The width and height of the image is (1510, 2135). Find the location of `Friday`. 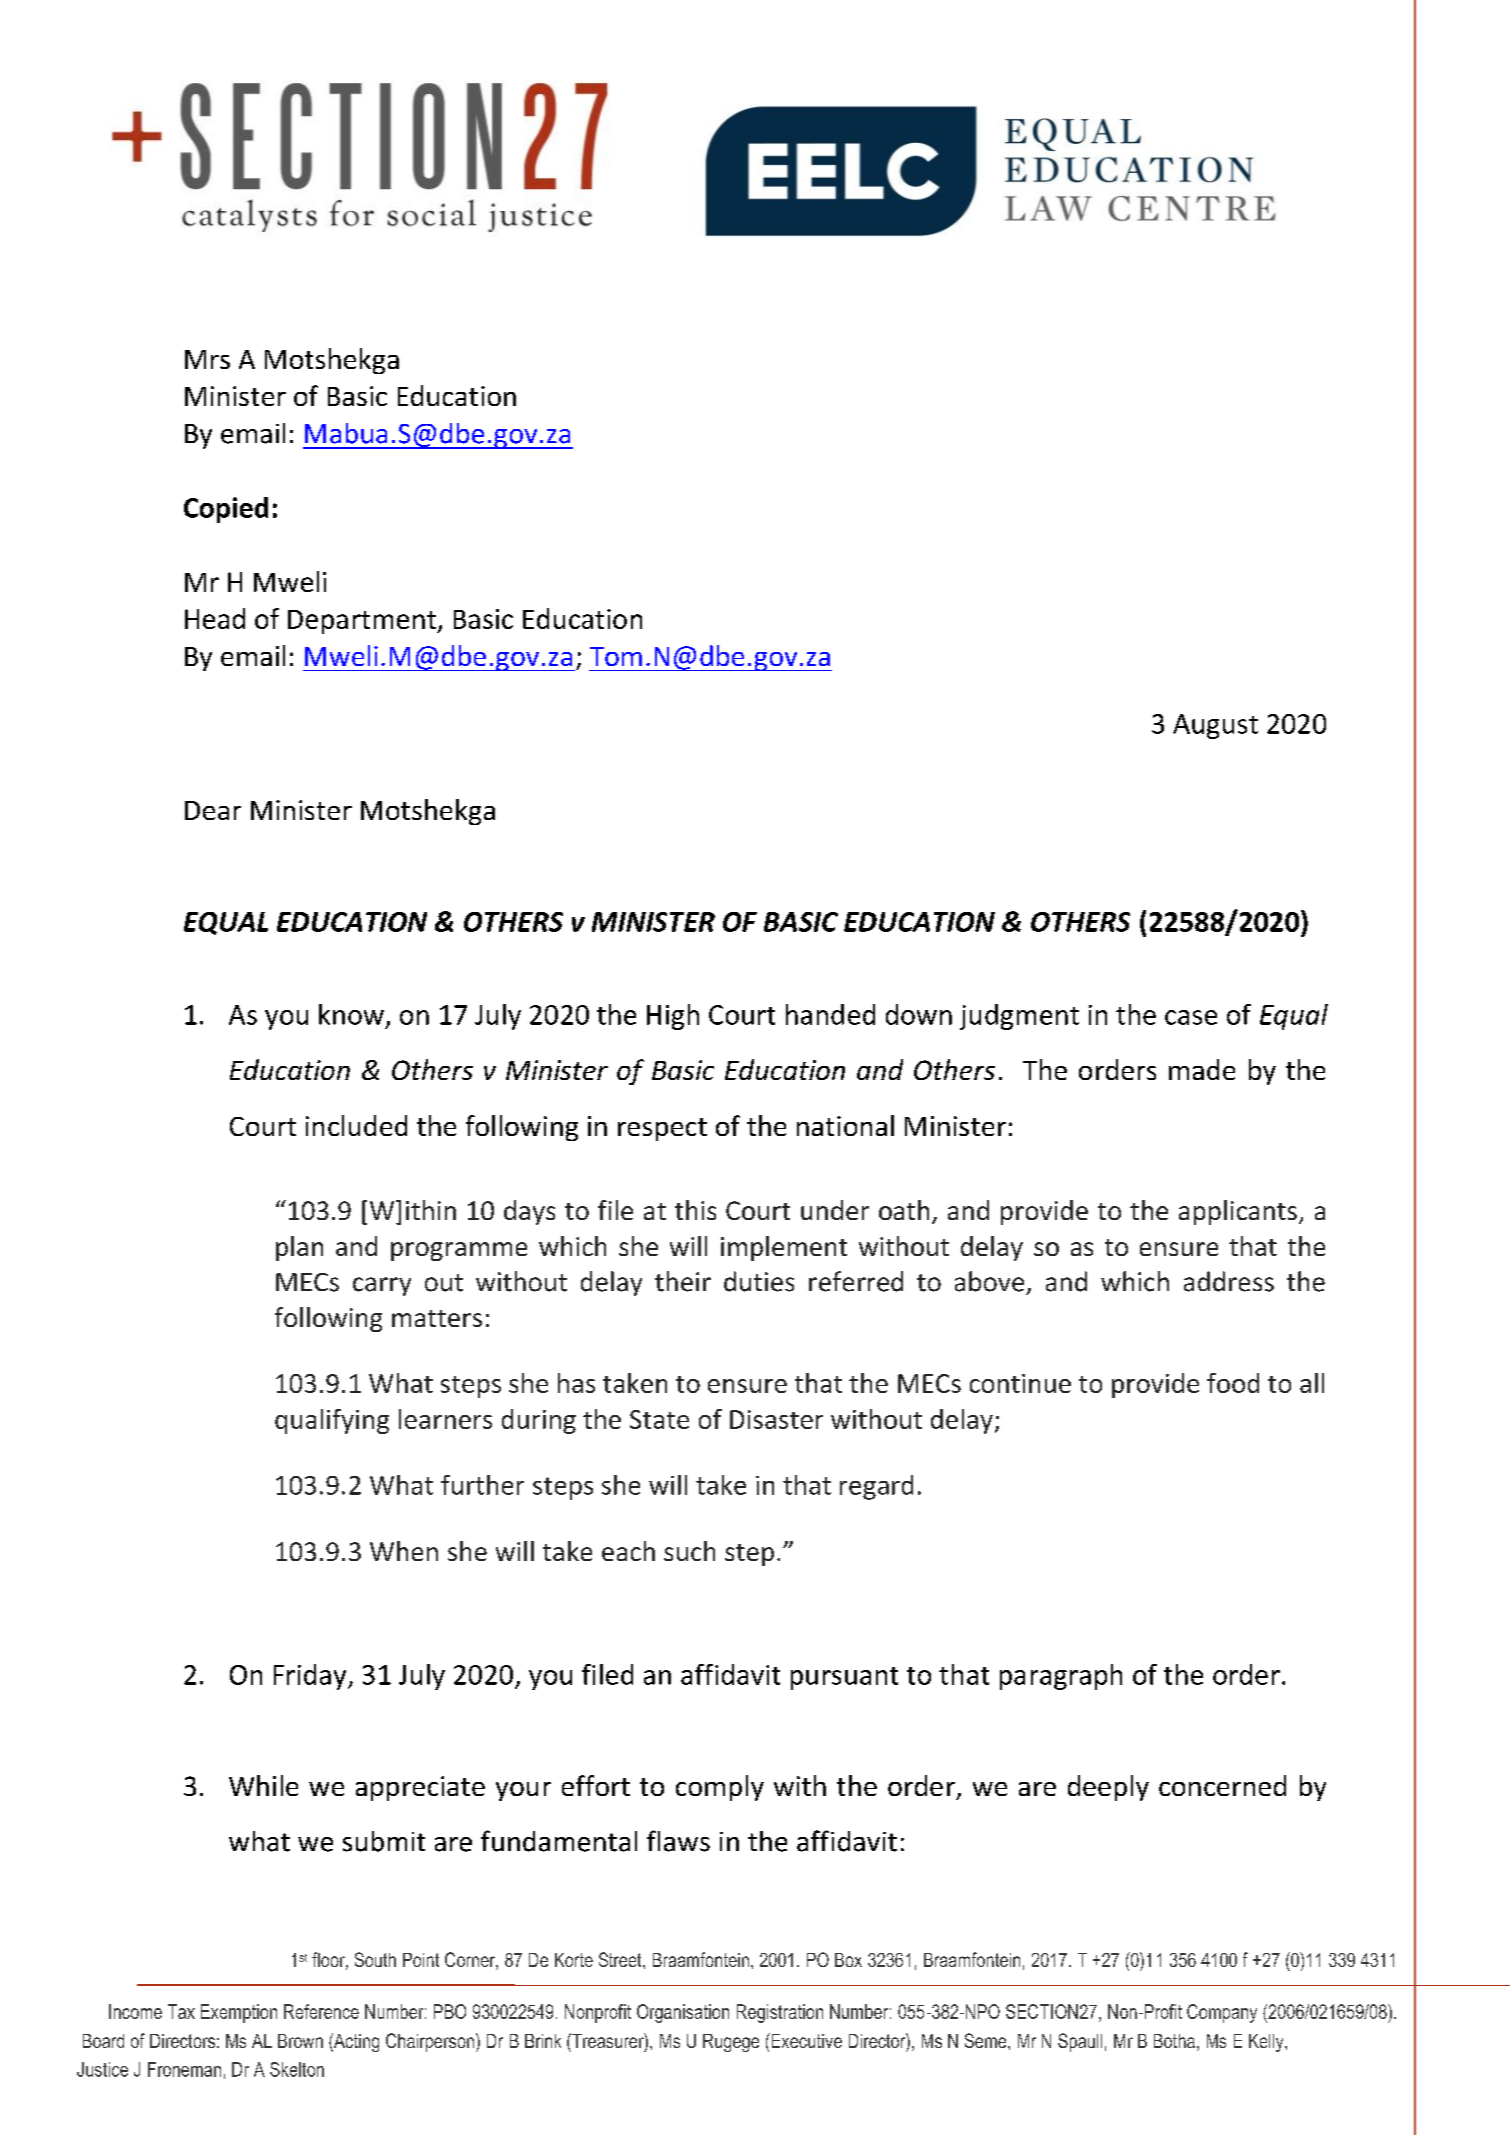

Friday is located at coordinates (311, 1677).
